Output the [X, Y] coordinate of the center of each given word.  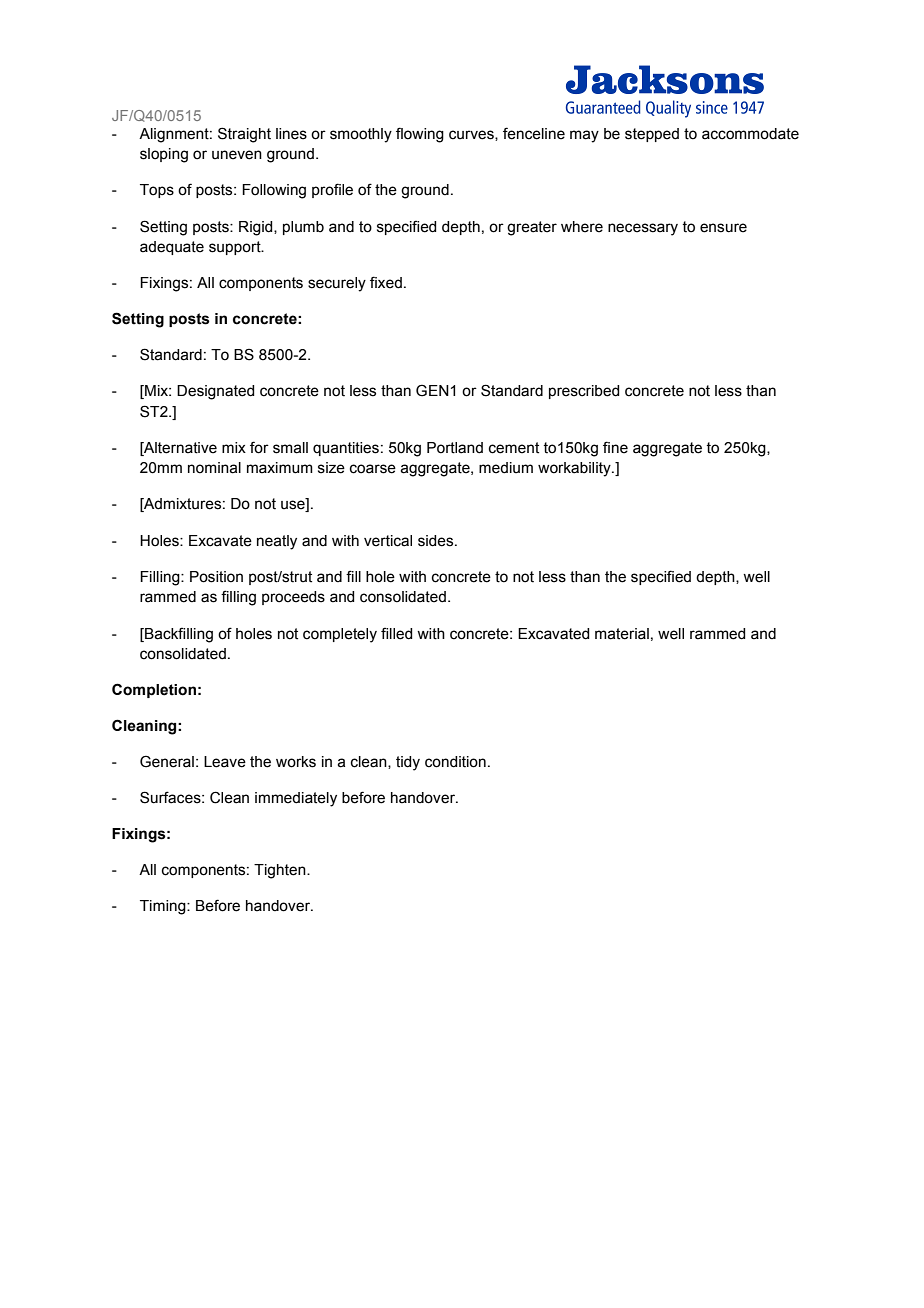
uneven [237, 155]
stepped [652, 135]
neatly [277, 542]
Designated [215, 392]
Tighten [281, 871]
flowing [420, 135]
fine [615, 447]
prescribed [584, 392]
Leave [225, 762]
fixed [386, 282]
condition [455, 762]
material [622, 634]
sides [437, 541]
